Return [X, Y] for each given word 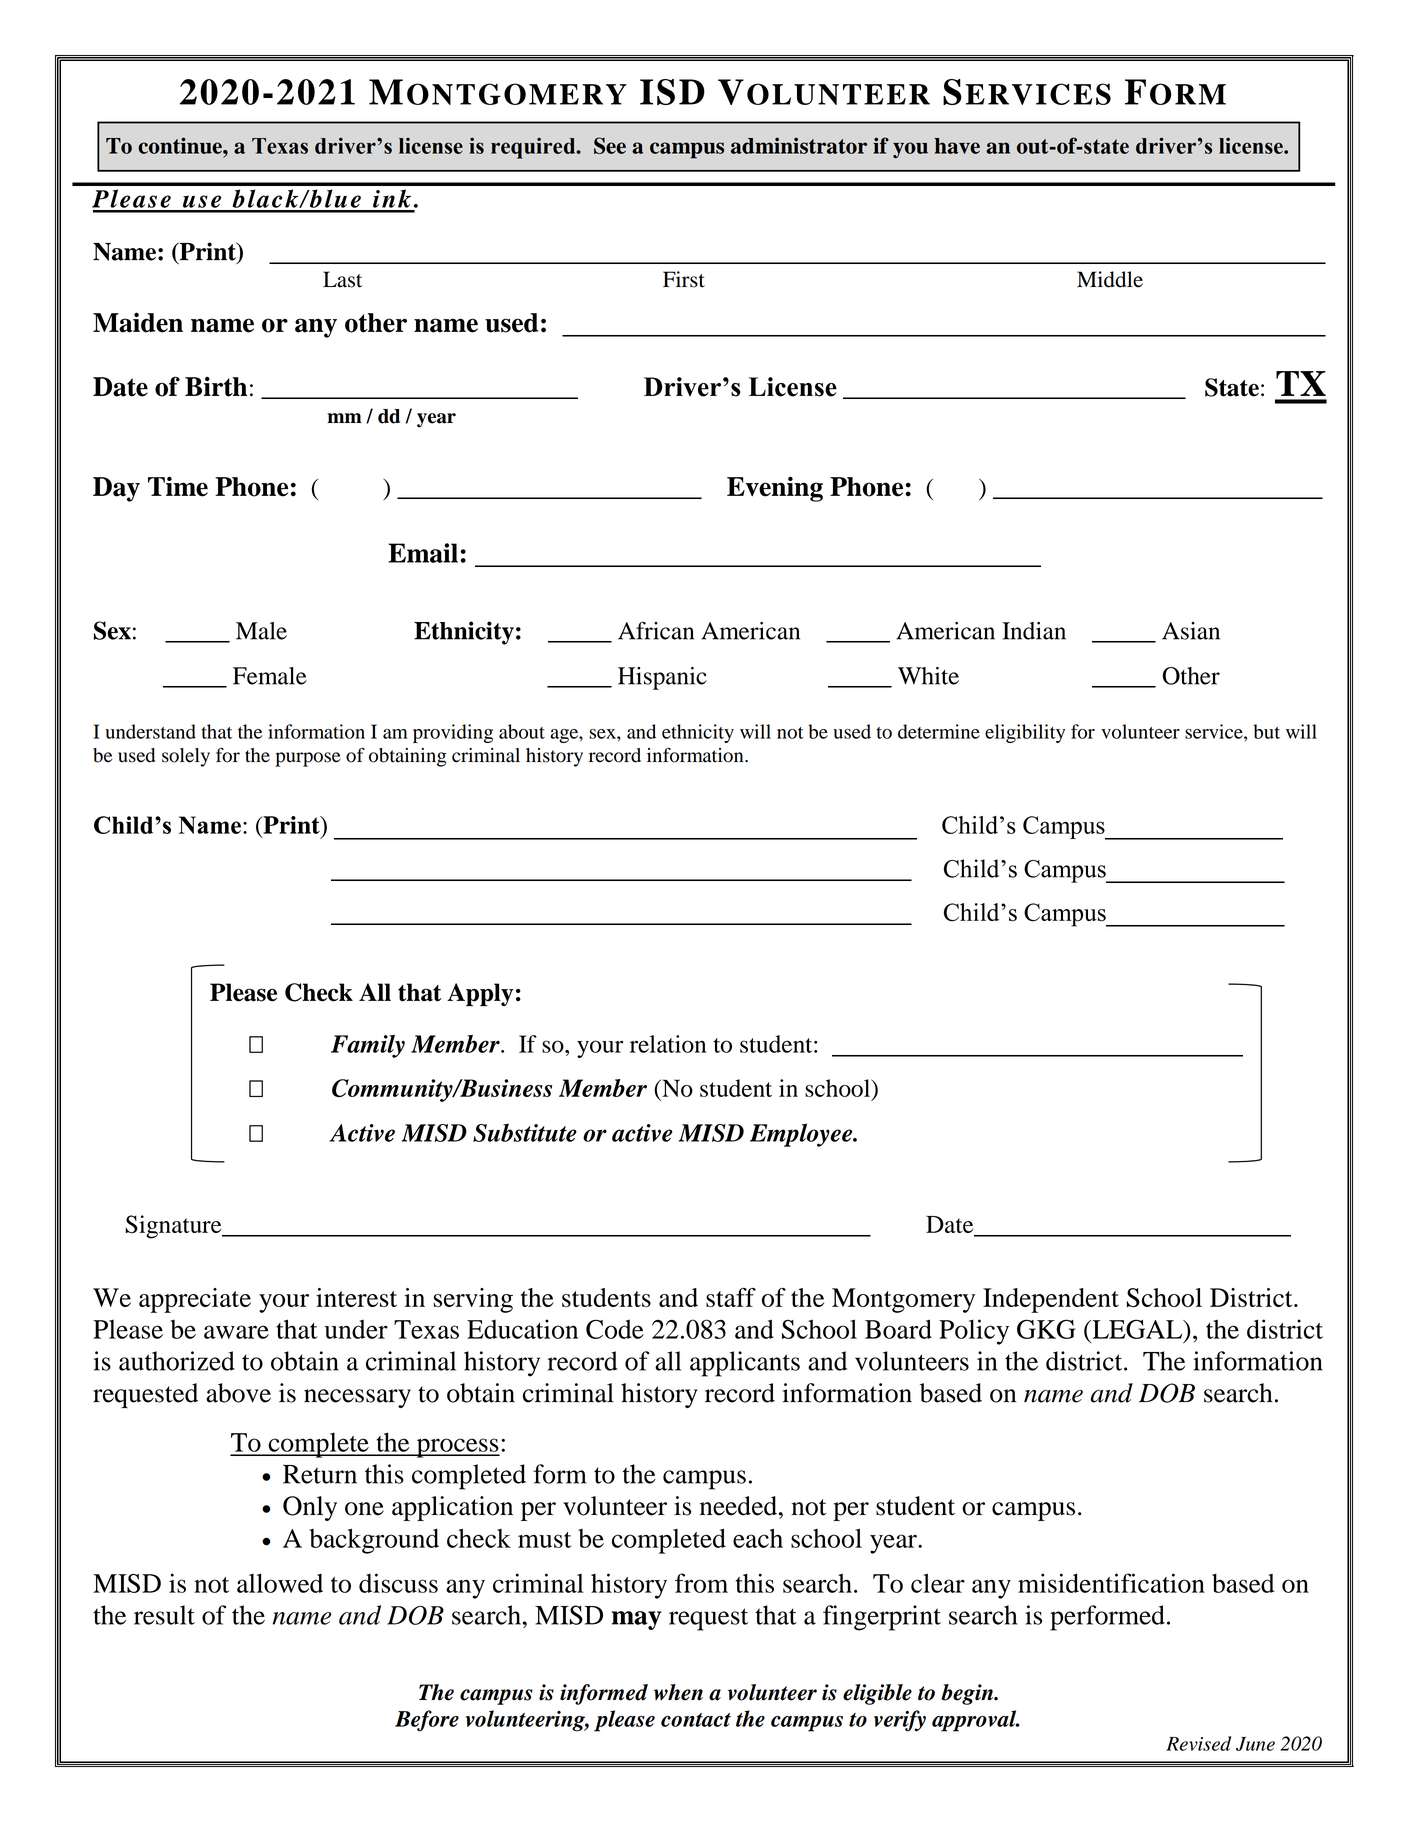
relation [668, 1044]
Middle [1110, 279]
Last [342, 279]
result [164, 1615]
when [678, 1692]
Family [368, 1046]
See [610, 145]
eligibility [1025, 733]
